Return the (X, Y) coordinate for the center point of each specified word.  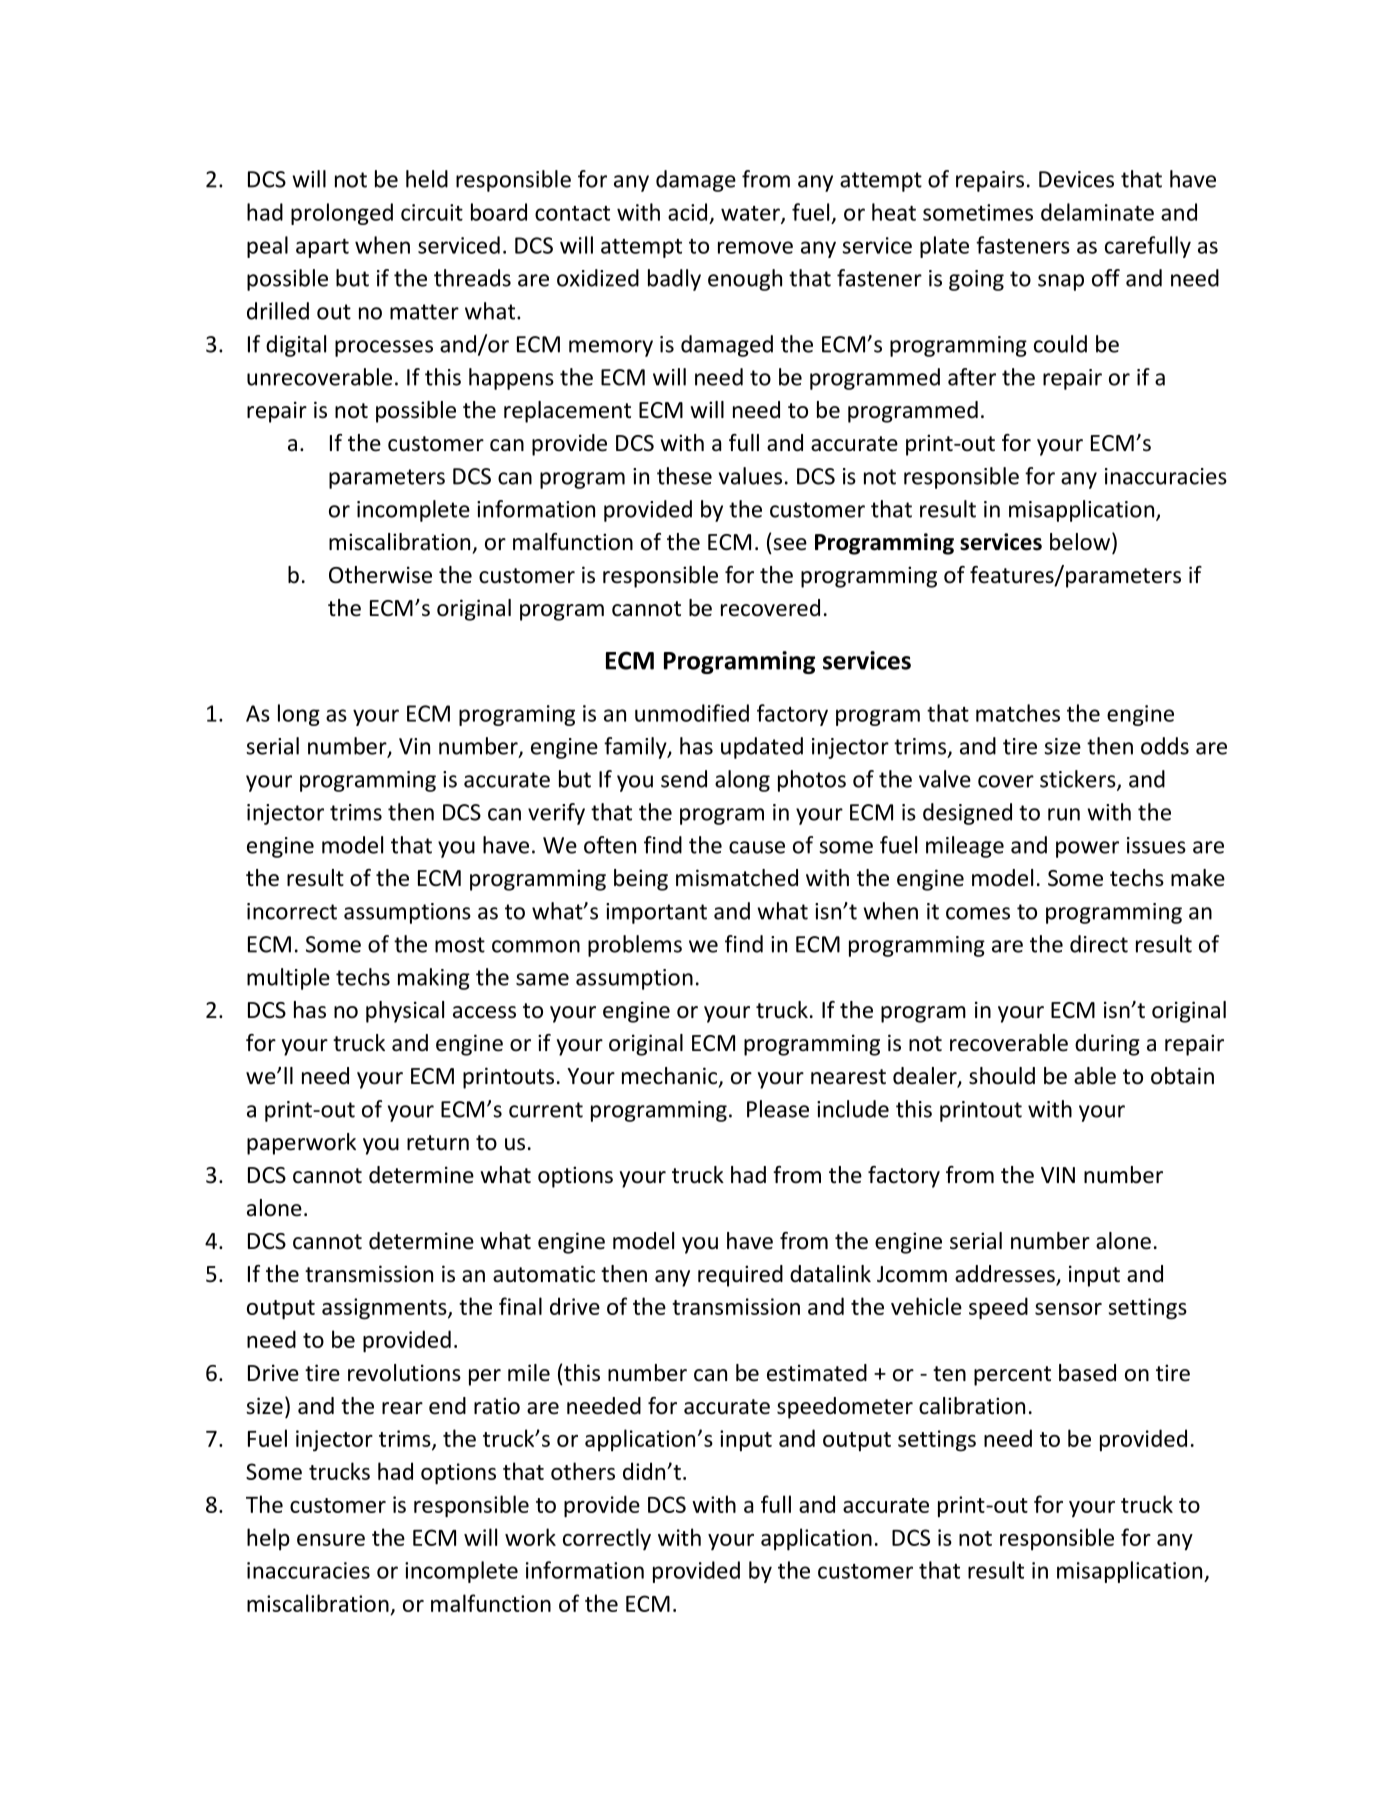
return (438, 1143)
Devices (1076, 179)
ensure (331, 1540)
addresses (1006, 1275)
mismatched (737, 878)
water (751, 214)
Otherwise (380, 575)
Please (778, 1109)
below (1081, 542)
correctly (607, 1539)
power (1087, 849)
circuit (432, 212)
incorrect (292, 911)
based (1087, 1373)
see (790, 544)
